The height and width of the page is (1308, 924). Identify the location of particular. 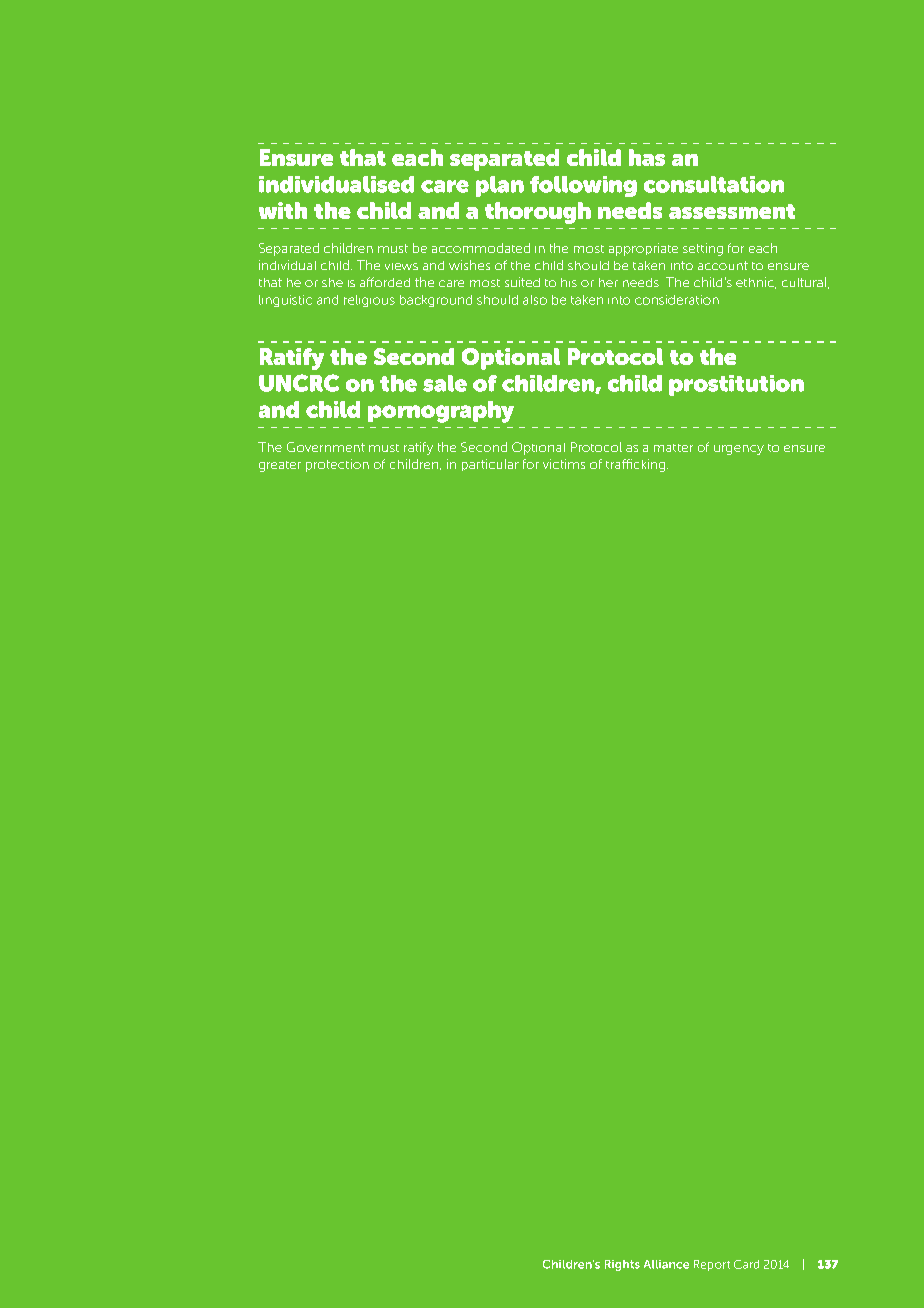
(490, 465).
